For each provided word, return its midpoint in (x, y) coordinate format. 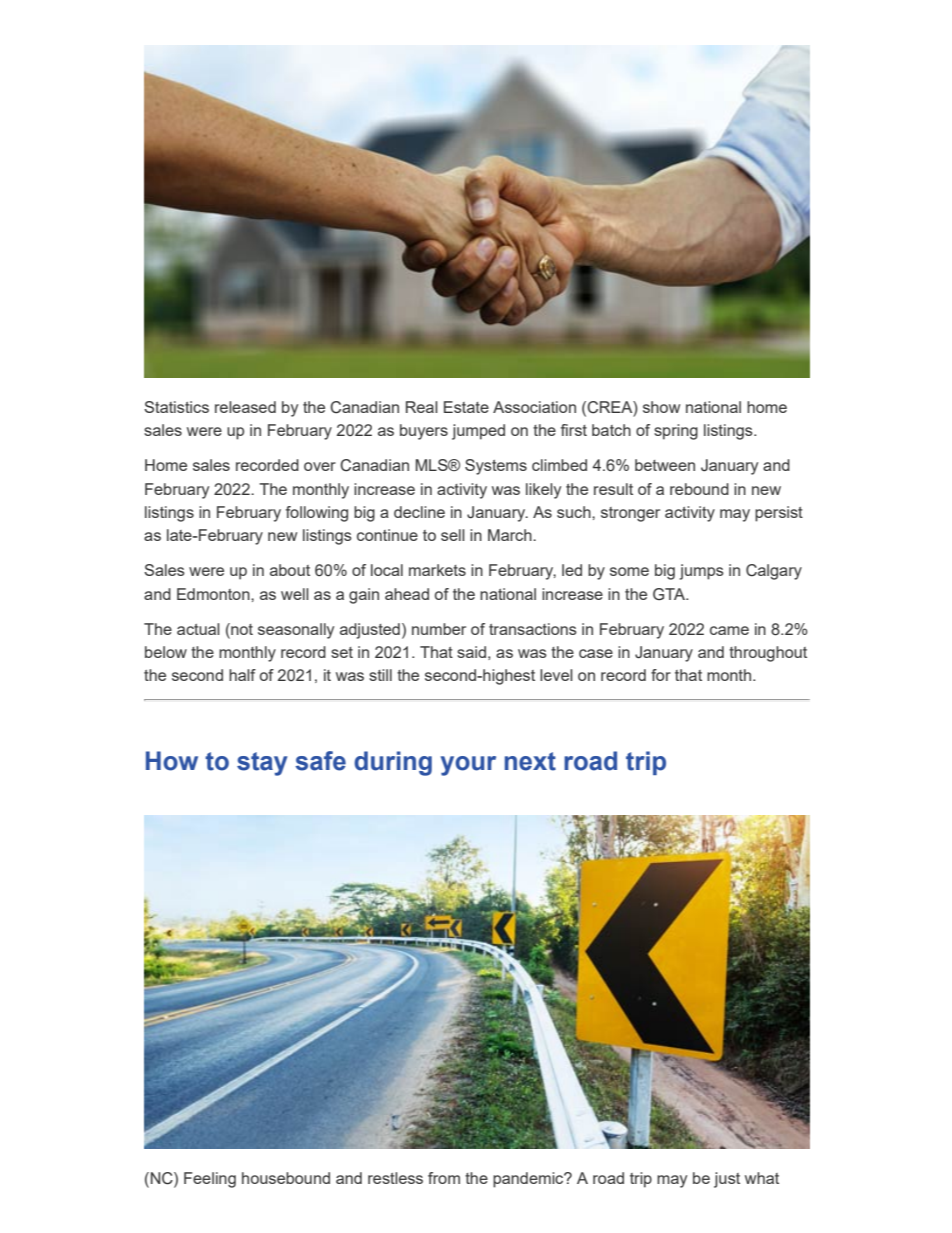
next (530, 761)
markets (437, 570)
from (444, 1178)
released (245, 407)
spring (676, 432)
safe (320, 761)
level (556, 675)
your (468, 766)
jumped (478, 432)
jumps (702, 572)
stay (262, 764)
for (661, 675)
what (762, 1178)
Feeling (210, 1180)
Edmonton (214, 594)
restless (395, 1178)
